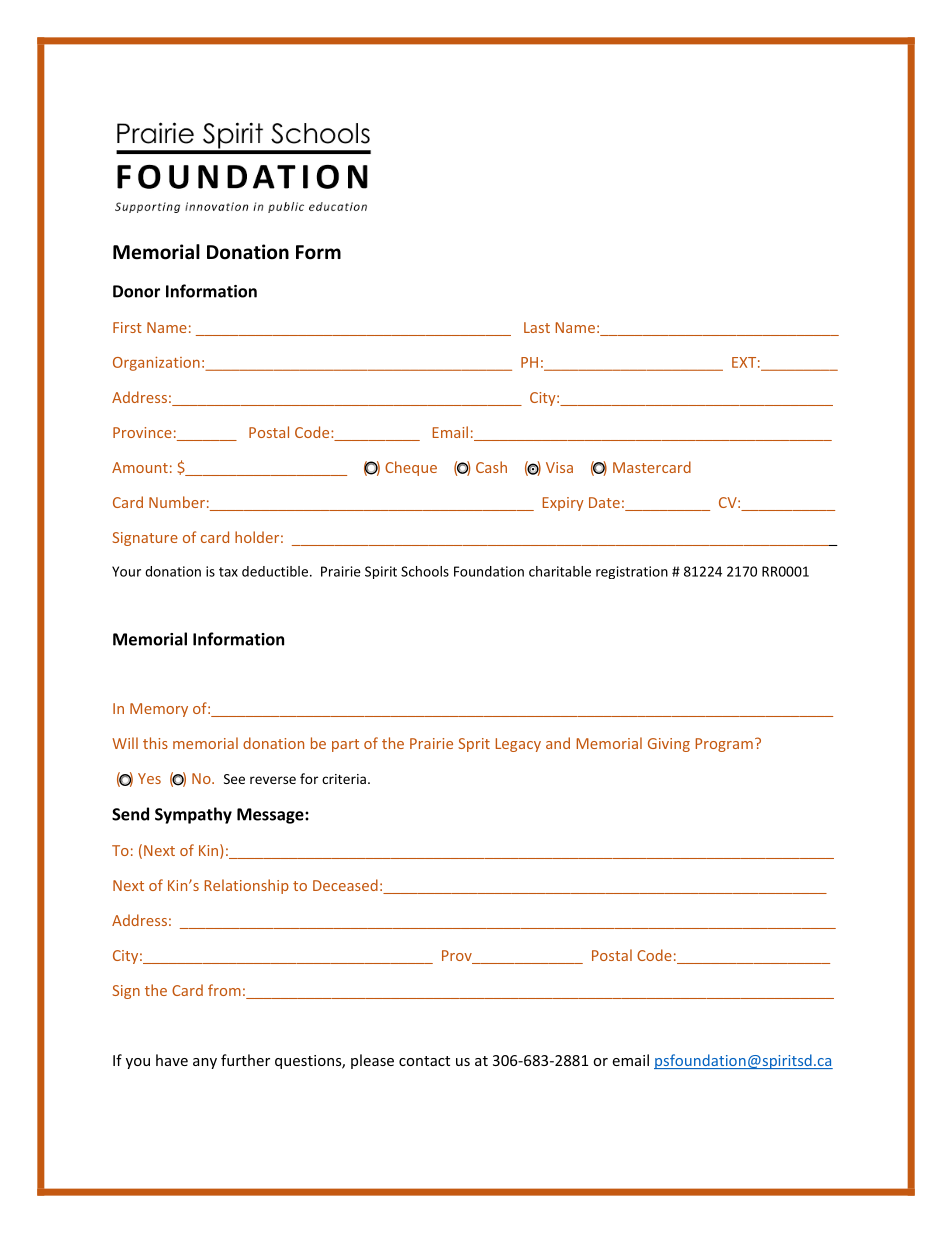  Describe the element at coordinates (559, 467) in the page. I see `Visa` at that location.
